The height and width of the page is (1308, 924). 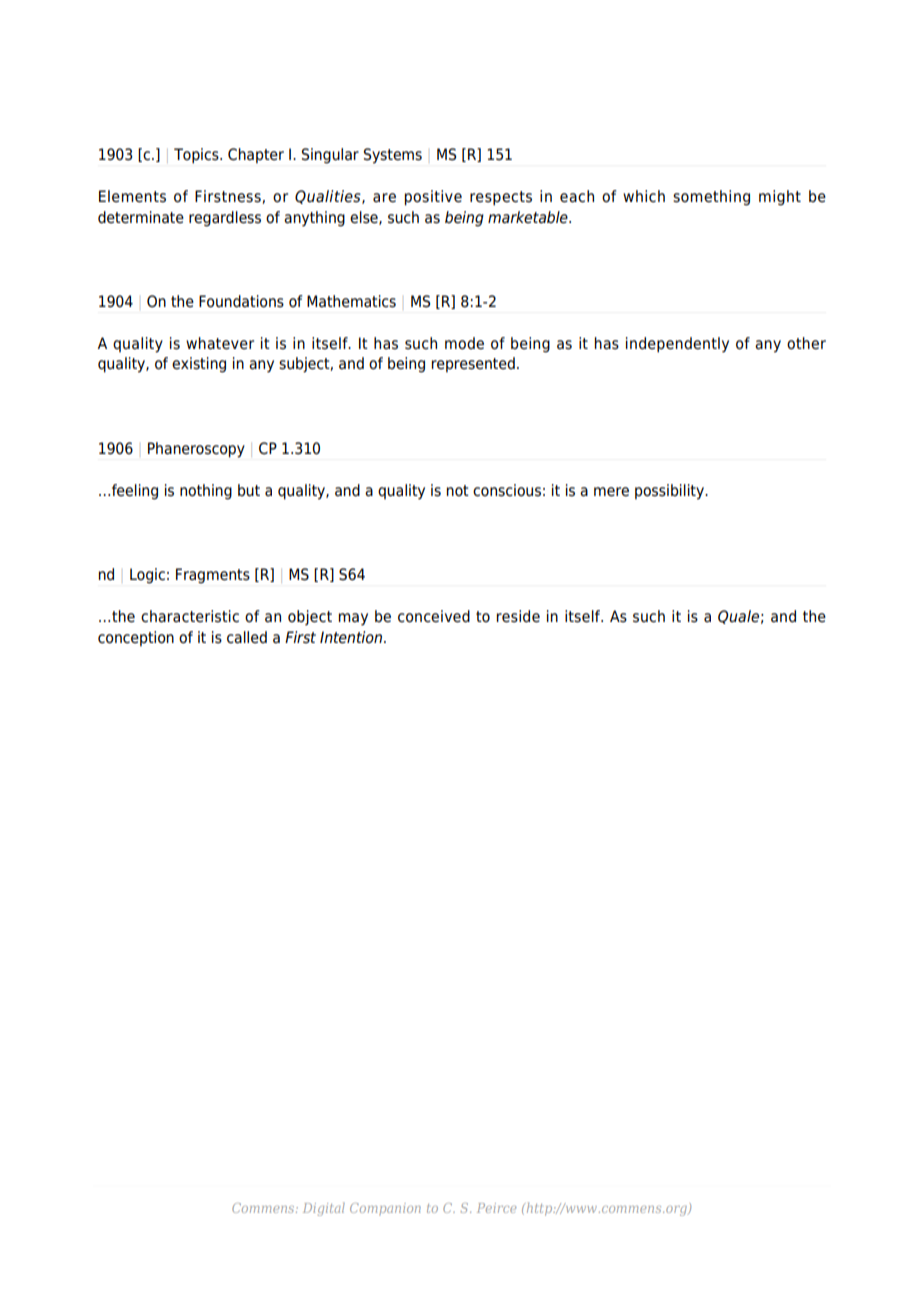 What do you see at coordinates (351, 637) in the page?
I see `Intention` at bounding box center [351, 637].
